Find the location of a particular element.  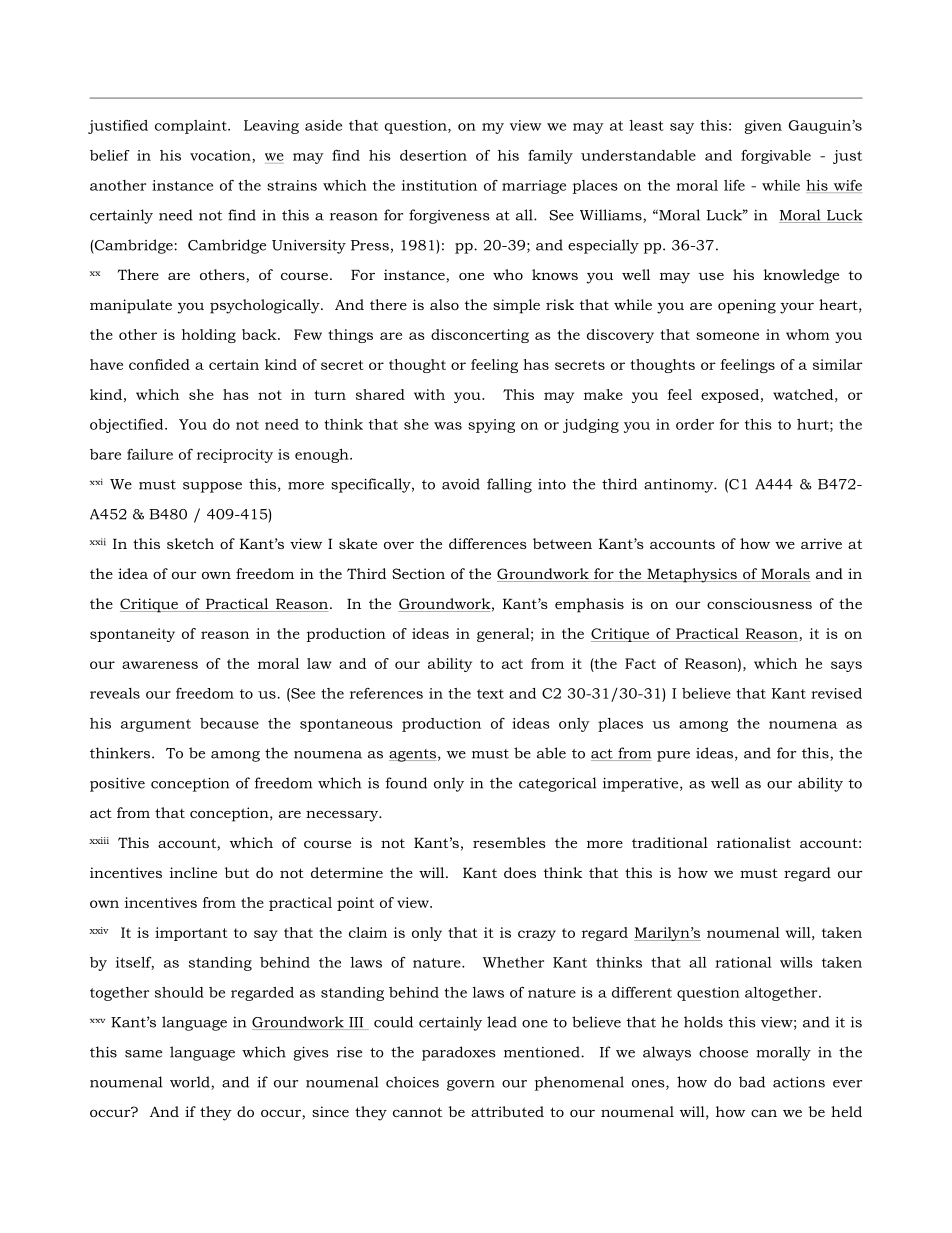

desertion is located at coordinates (433, 155).
